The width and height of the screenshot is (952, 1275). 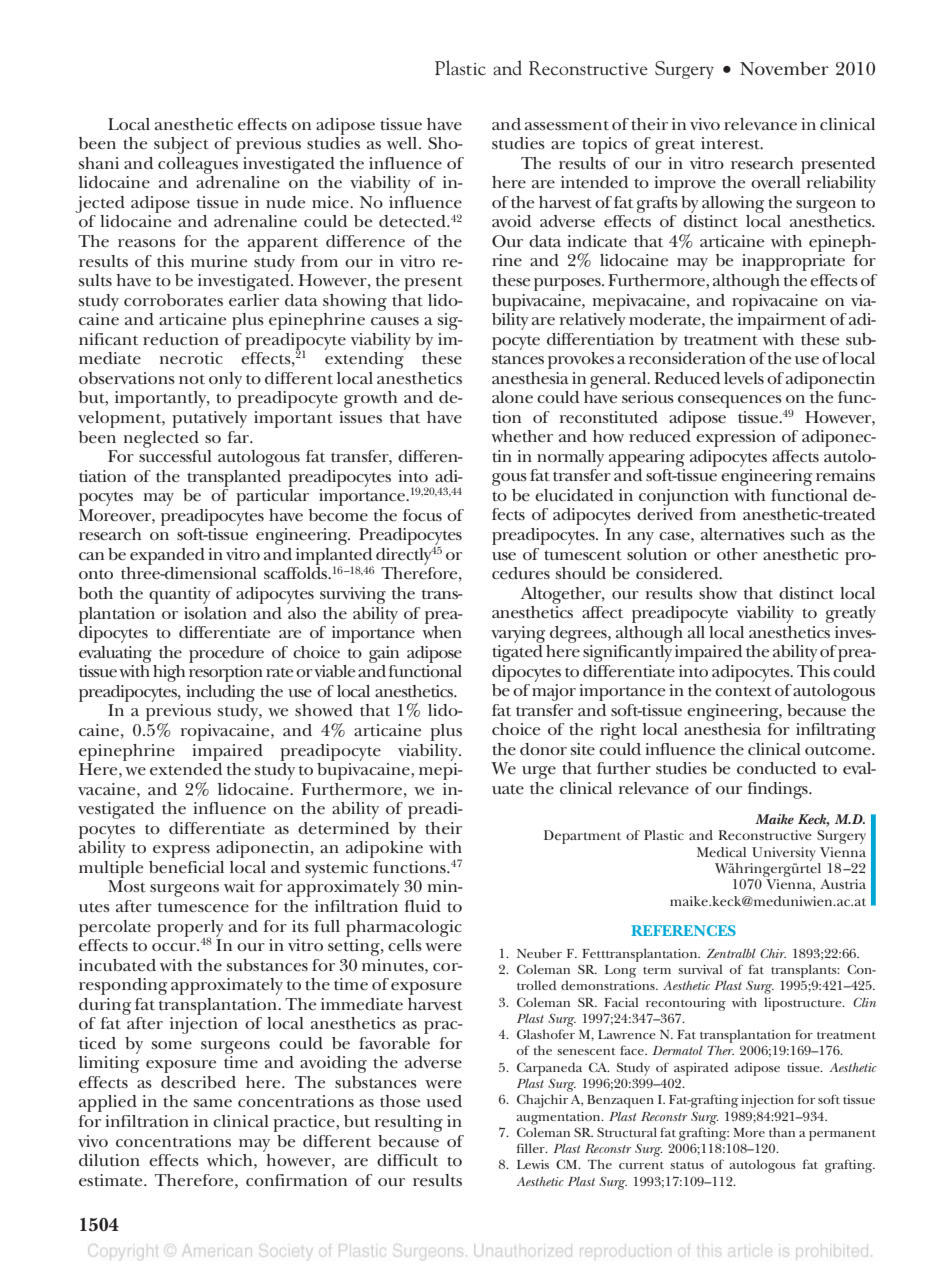 What do you see at coordinates (186, 767) in the screenshot?
I see `extended` at bounding box center [186, 767].
